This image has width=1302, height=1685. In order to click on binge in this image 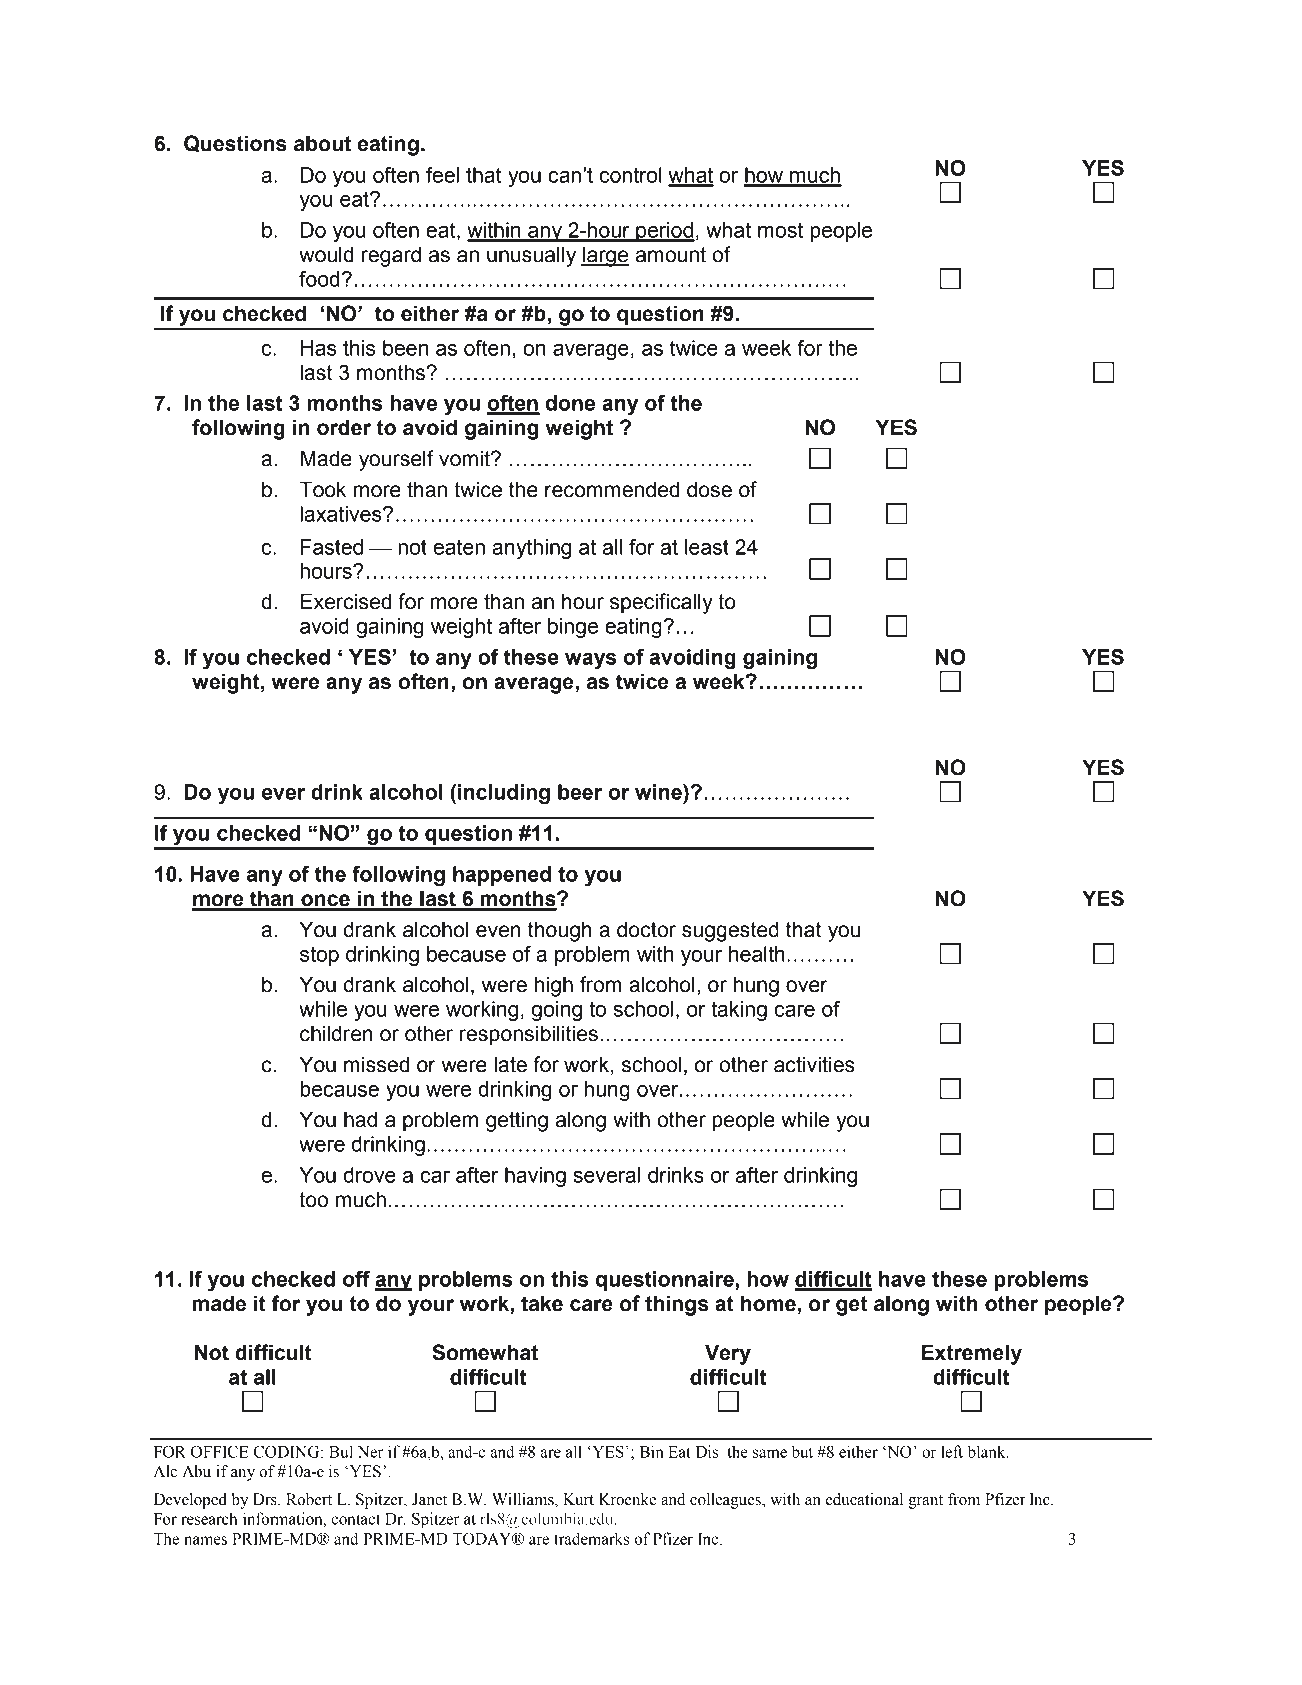, I will do `click(573, 628)`.
